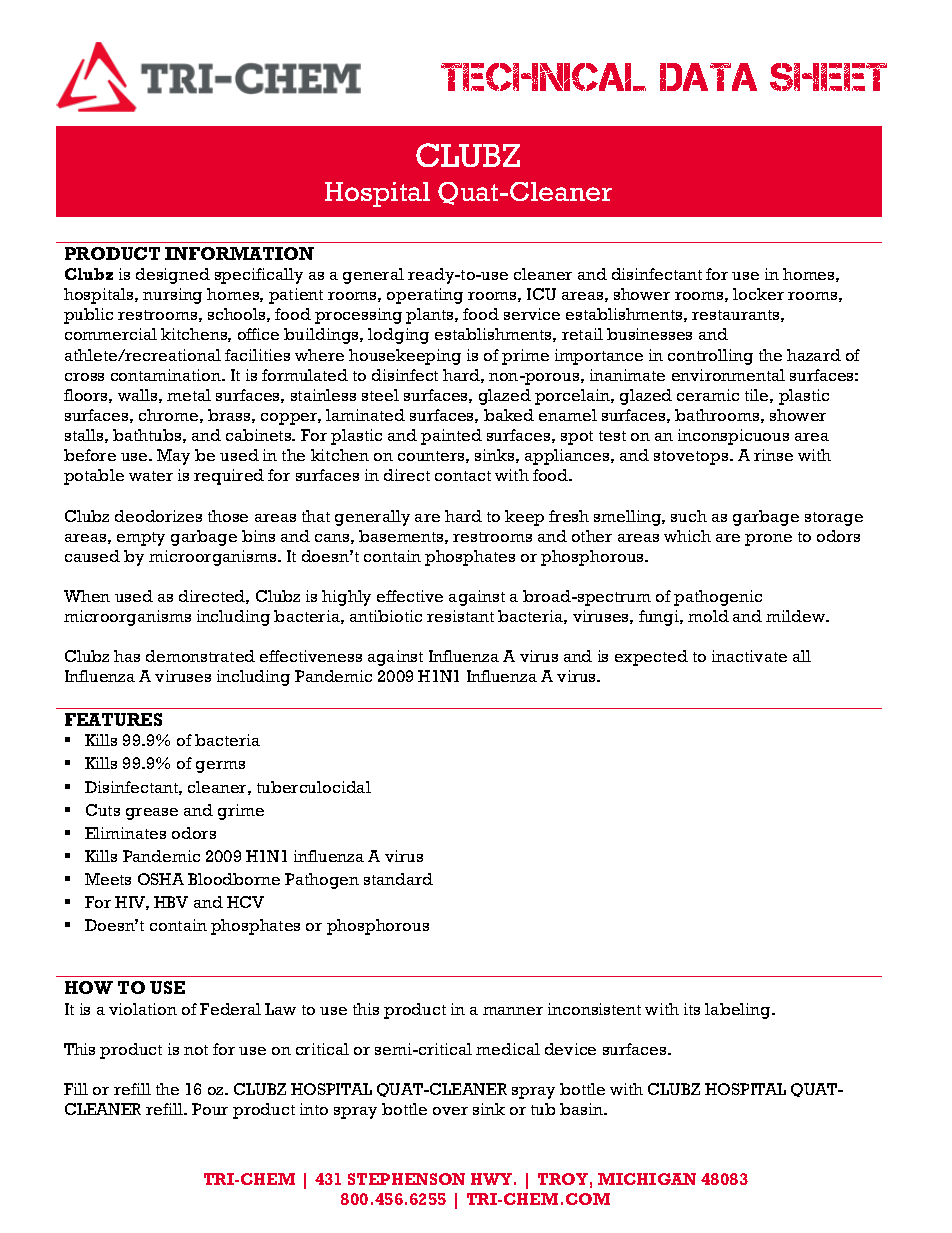 Image resolution: width=952 pixels, height=1233 pixels. What do you see at coordinates (450, 1111) in the screenshot?
I see `over` at bounding box center [450, 1111].
